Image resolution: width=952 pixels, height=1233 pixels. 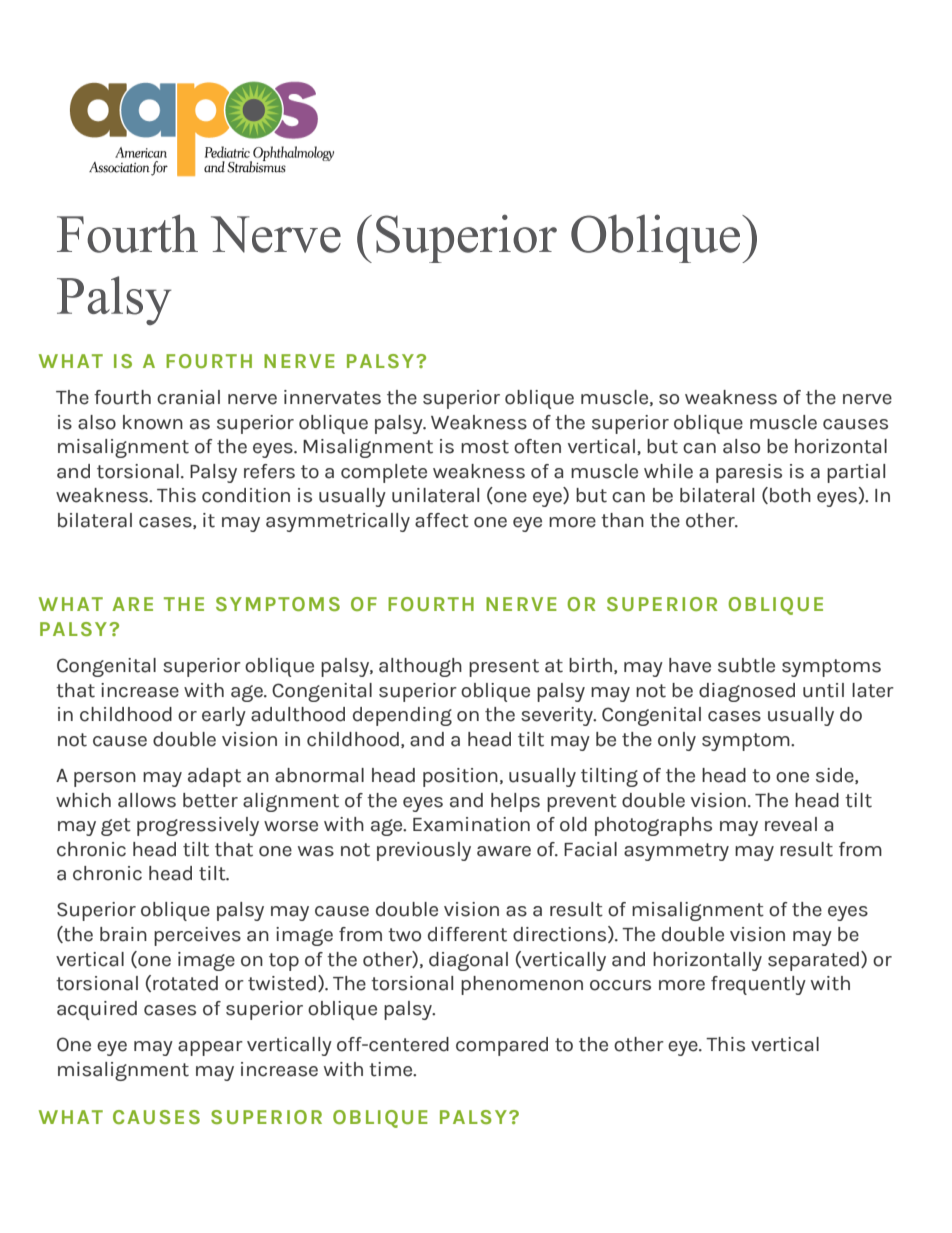 What do you see at coordinates (442, 520) in the page?
I see `affect` at bounding box center [442, 520].
